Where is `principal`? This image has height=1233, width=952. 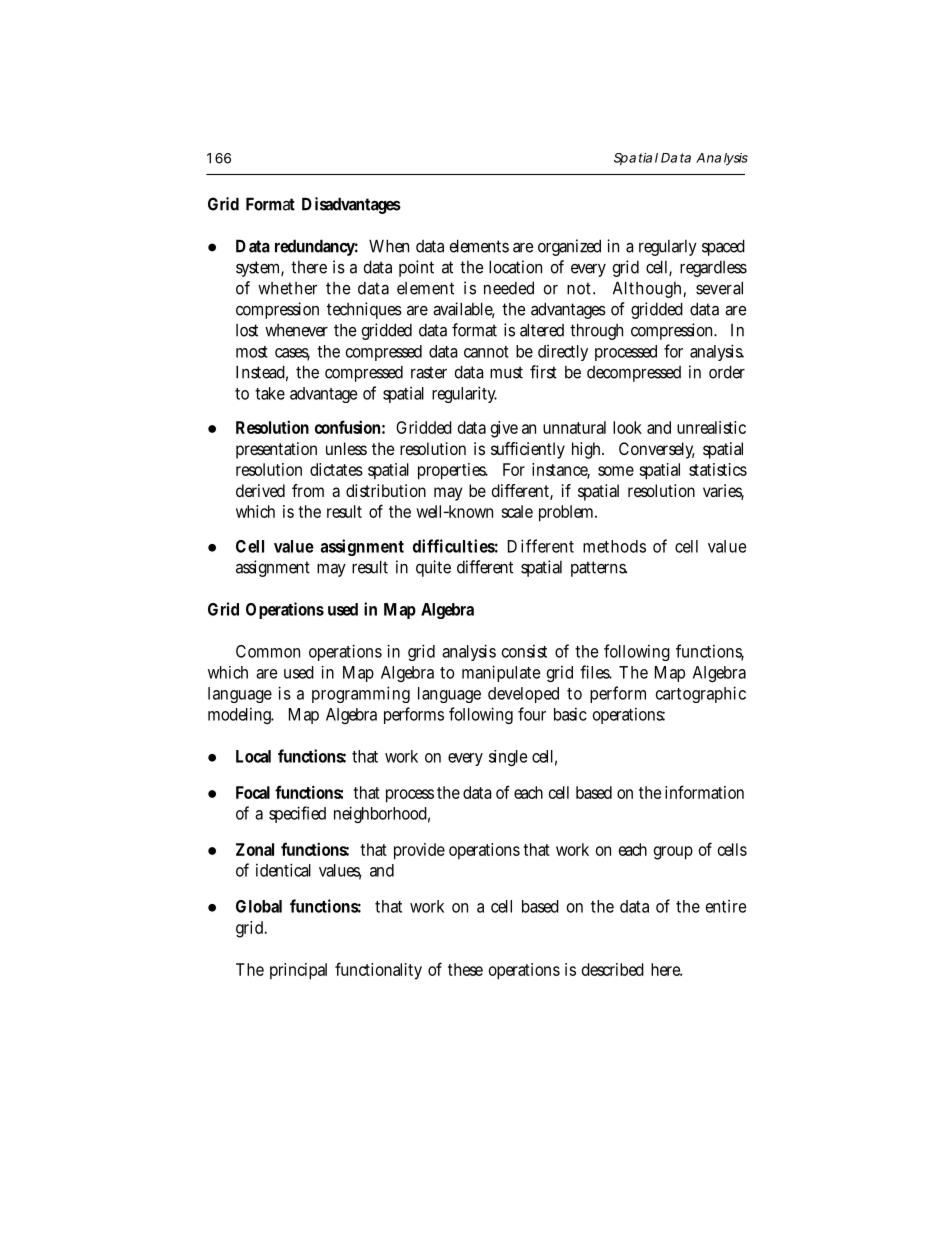
principal is located at coordinates (298, 971).
